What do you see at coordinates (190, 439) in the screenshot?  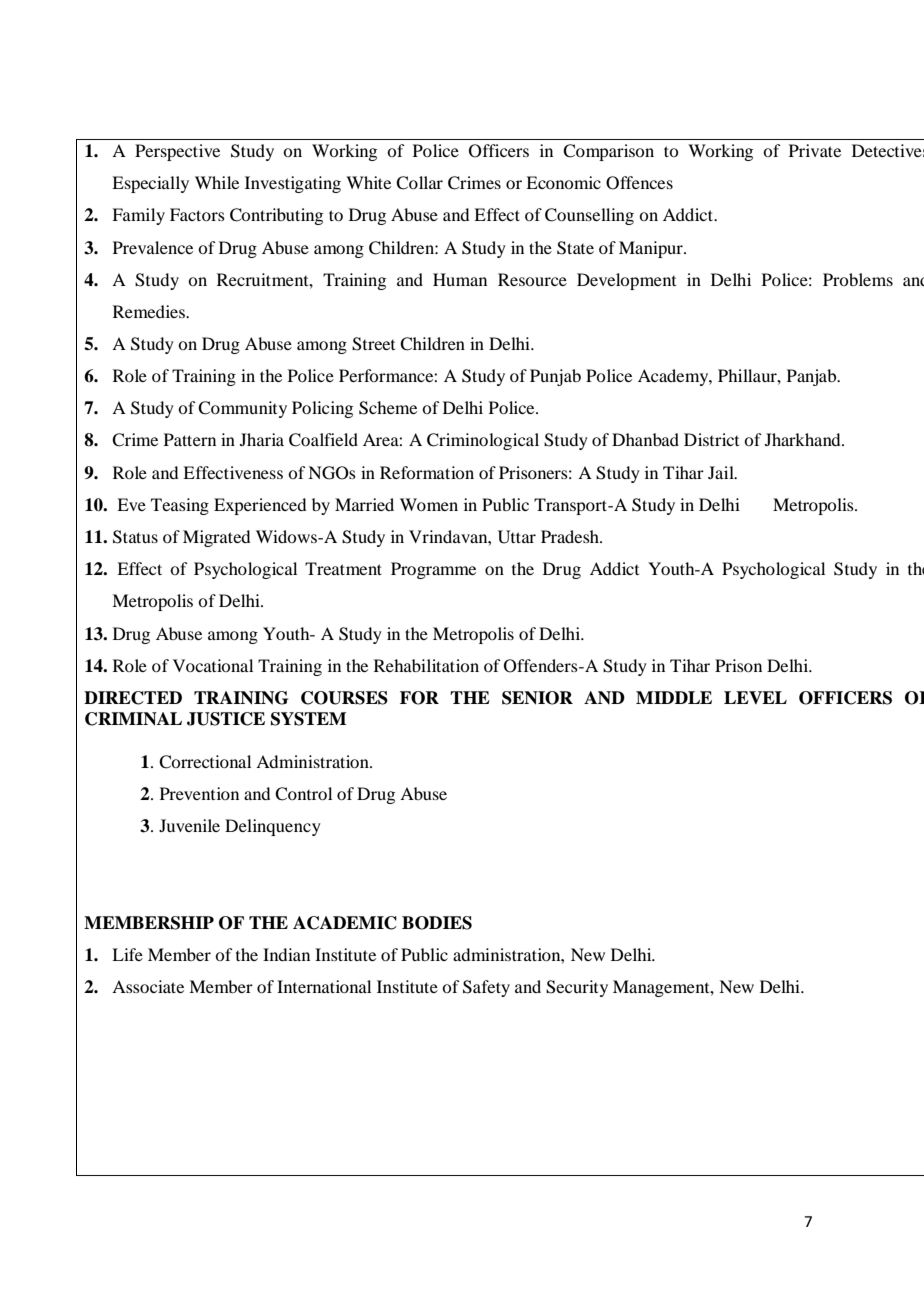 I see `Pattern` at bounding box center [190, 439].
